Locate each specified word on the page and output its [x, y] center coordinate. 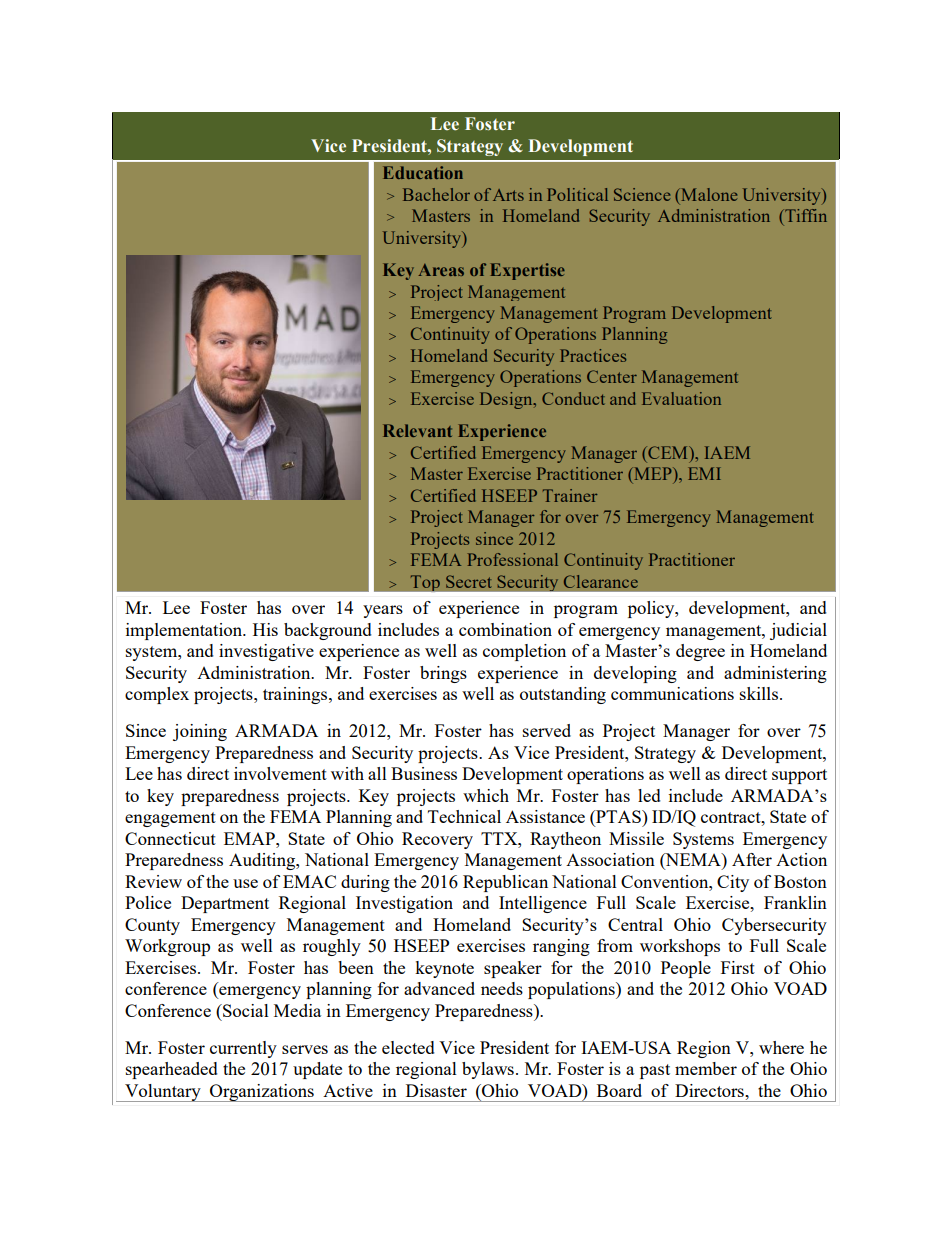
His [265, 629]
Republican [505, 883]
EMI [704, 473]
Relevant [417, 430]
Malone [708, 194]
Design [507, 400]
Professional [513, 559]
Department [225, 904]
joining [200, 732]
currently [243, 1049]
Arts [508, 195]
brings [443, 674]
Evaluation [681, 398]
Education [423, 172]
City [733, 883]
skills [759, 693]
